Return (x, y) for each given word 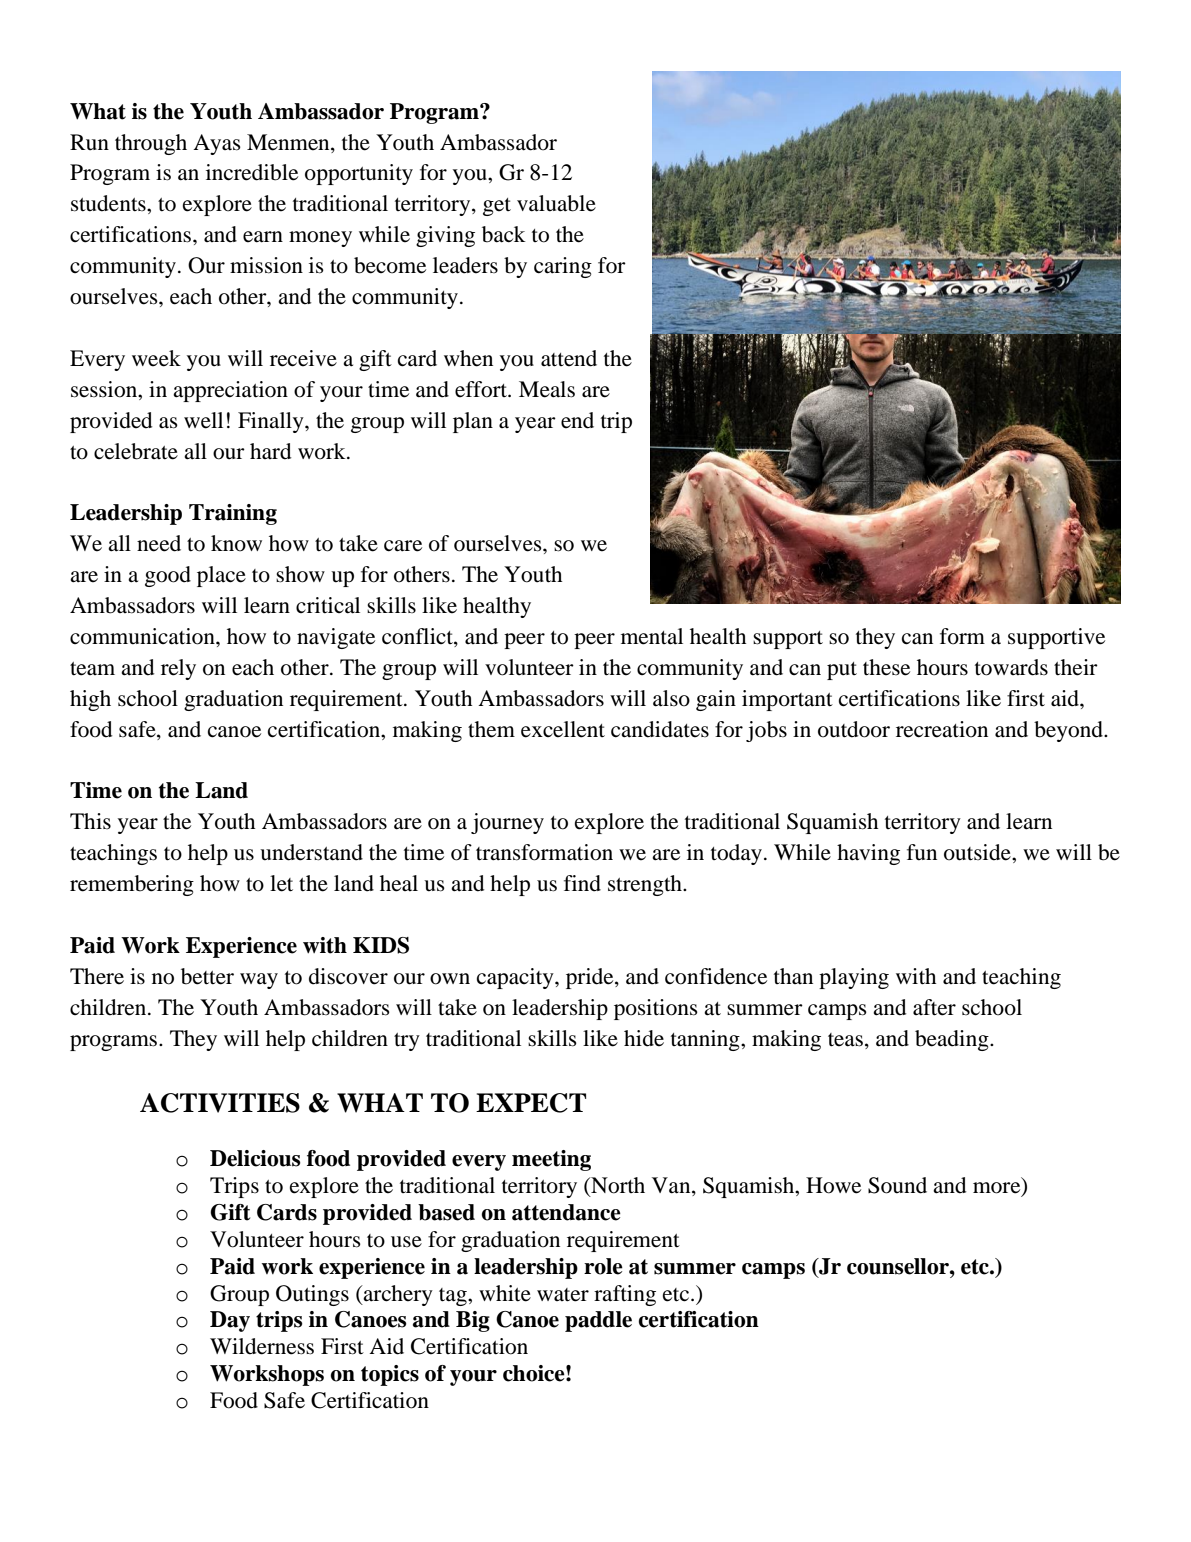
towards (1011, 667)
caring (563, 267)
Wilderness (262, 1346)
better (207, 976)
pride (591, 978)
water (563, 1295)
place (221, 576)
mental (652, 636)
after (934, 1007)
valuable (556, 203)
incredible (252, 172)
